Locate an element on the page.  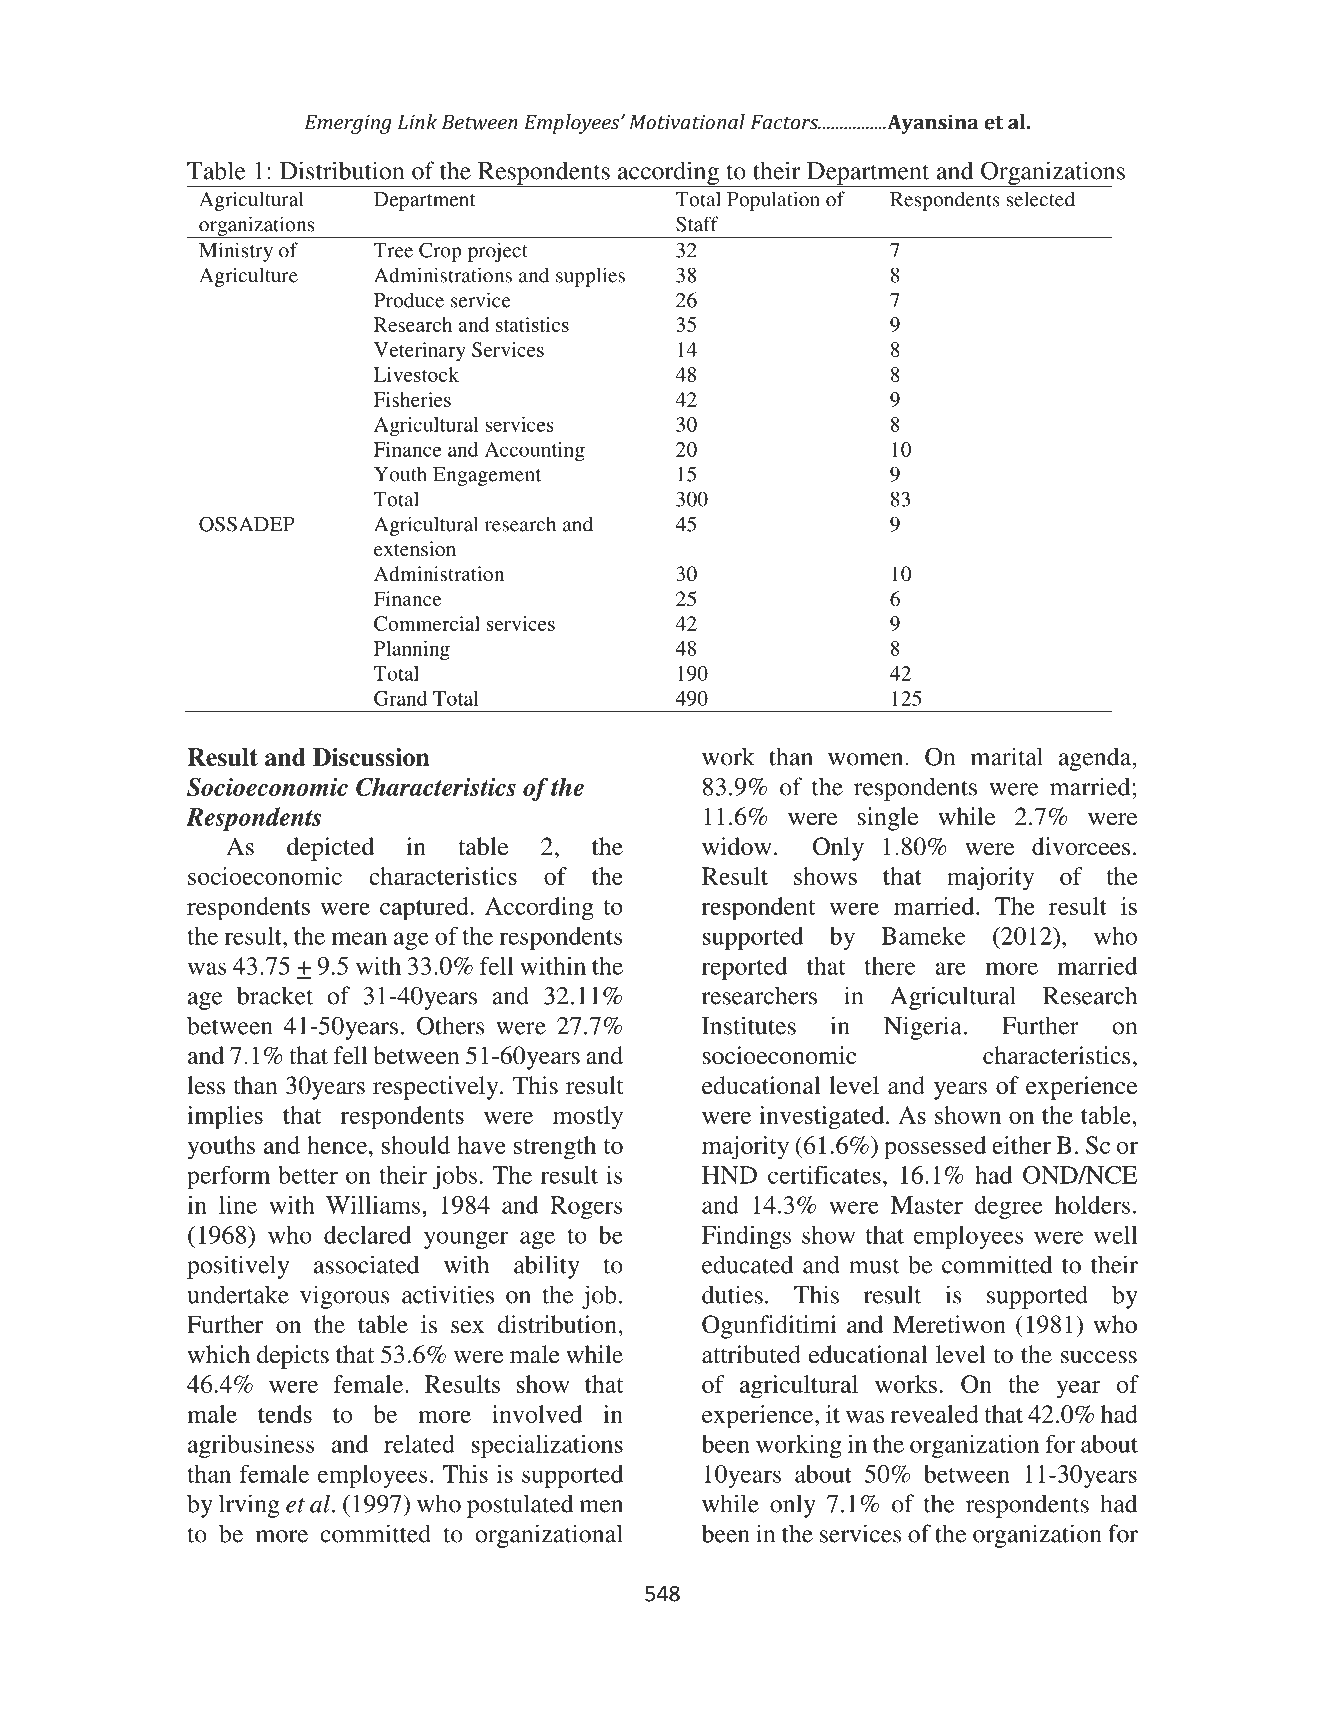
depicted is located at coordinates (330, 849).
